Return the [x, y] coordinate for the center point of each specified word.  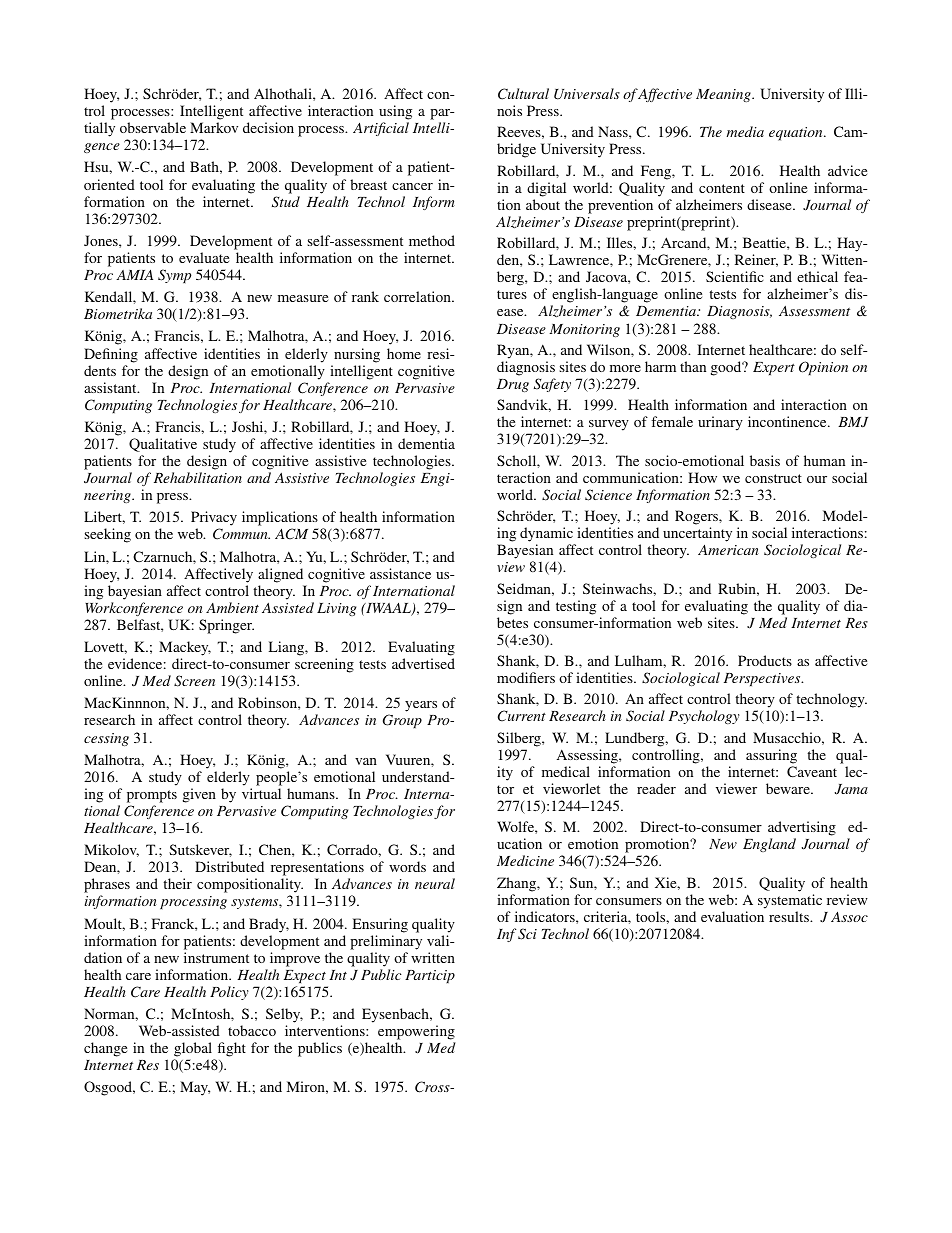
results [790, 916]
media [745, 131]
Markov [214, 127]
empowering [416, 1032]
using [395, 112]
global [193, 1049]
